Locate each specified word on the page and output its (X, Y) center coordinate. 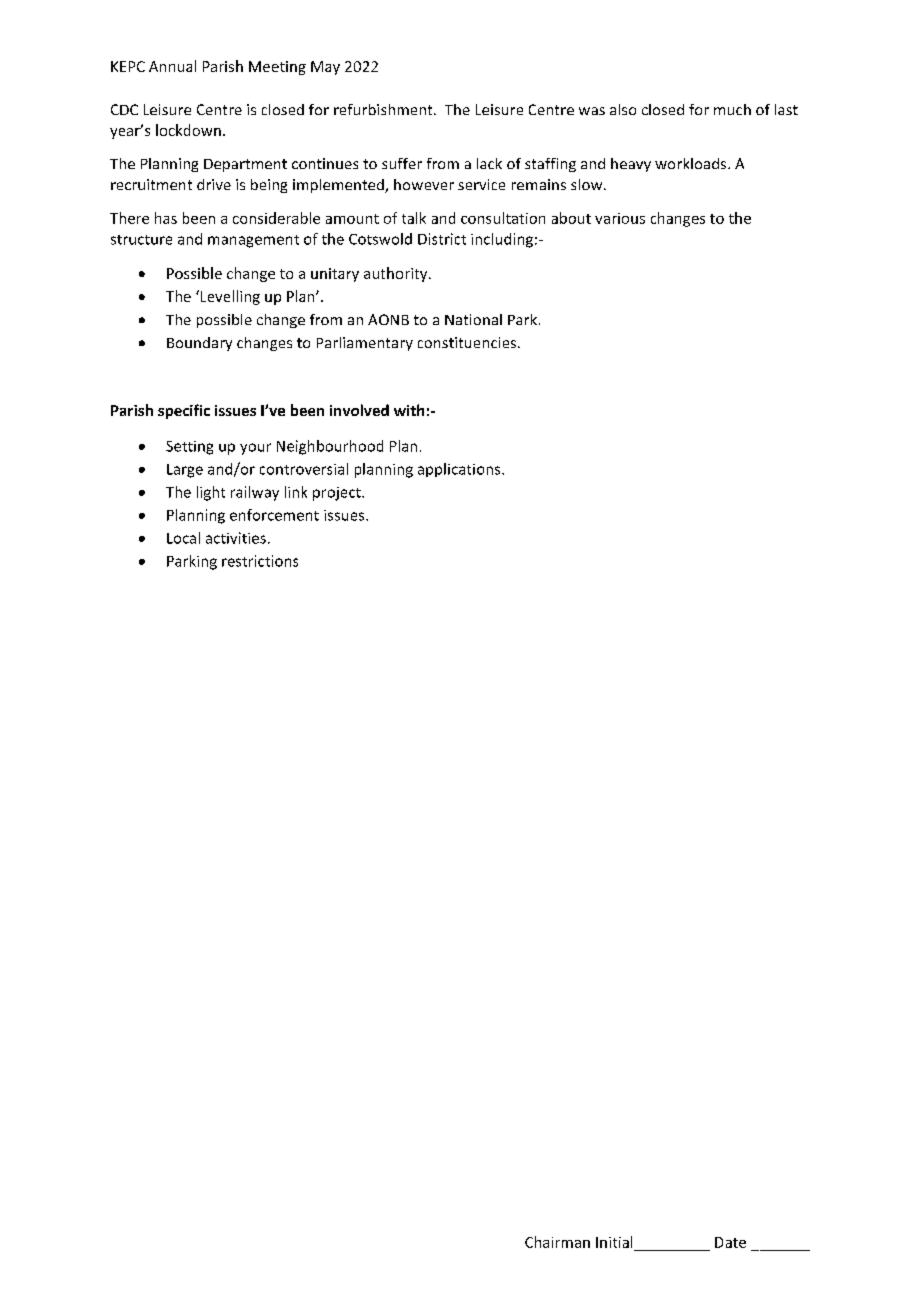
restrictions (260, 561)
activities (236, 538)
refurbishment (384, 109)
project (338, 494)
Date (730, 1242)
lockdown (188, 130)
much (732, 109)
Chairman (557, 1242)
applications (460, 470)
